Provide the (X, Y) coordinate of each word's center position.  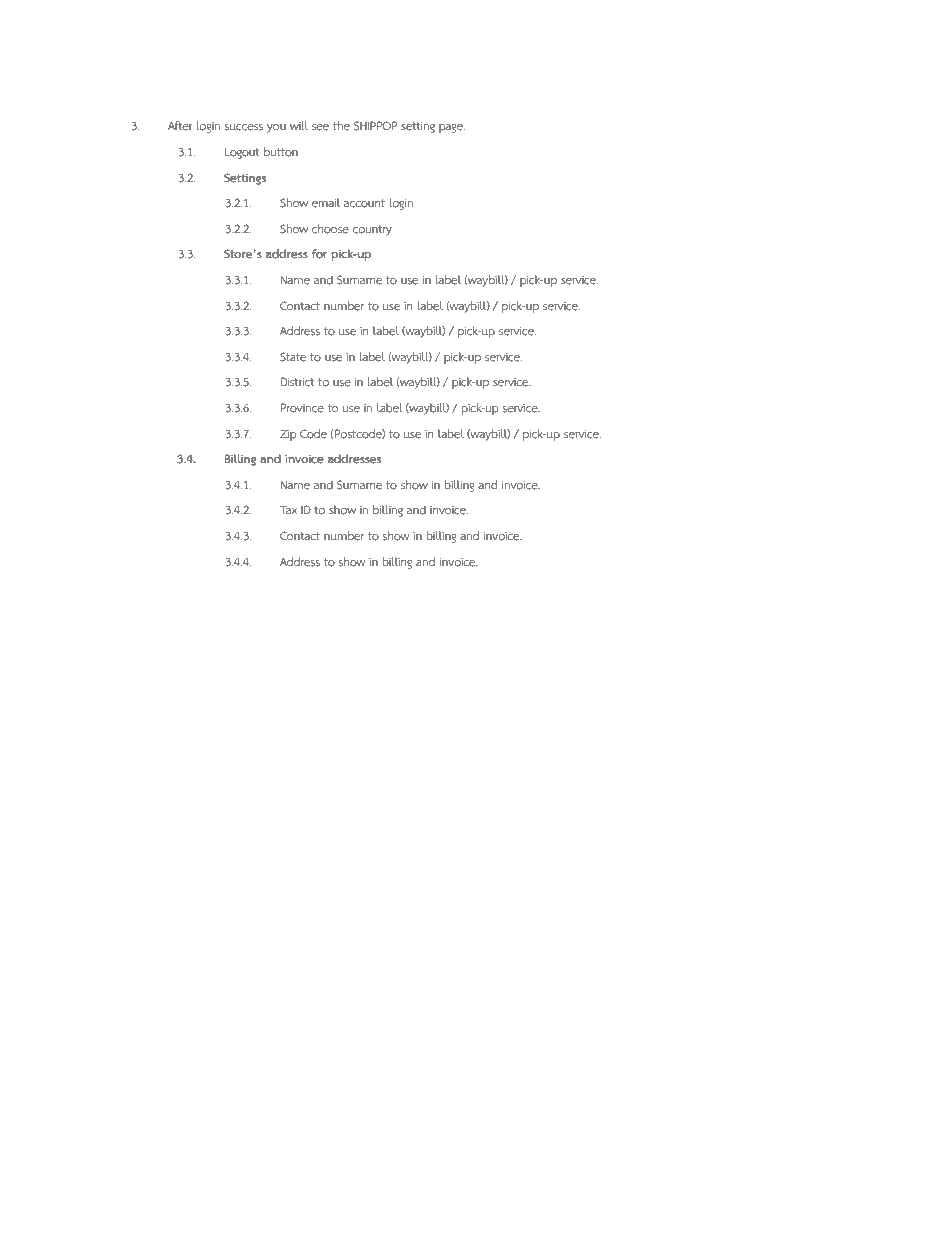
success (244, 127)
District (297, 382)
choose (330, 229)
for (319, 254)
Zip (288, 435)
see (320, 127)
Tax (288, 510)
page (452, 128)
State (293, 357)
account (364, 203)
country (372, 230)
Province (302, 408)
